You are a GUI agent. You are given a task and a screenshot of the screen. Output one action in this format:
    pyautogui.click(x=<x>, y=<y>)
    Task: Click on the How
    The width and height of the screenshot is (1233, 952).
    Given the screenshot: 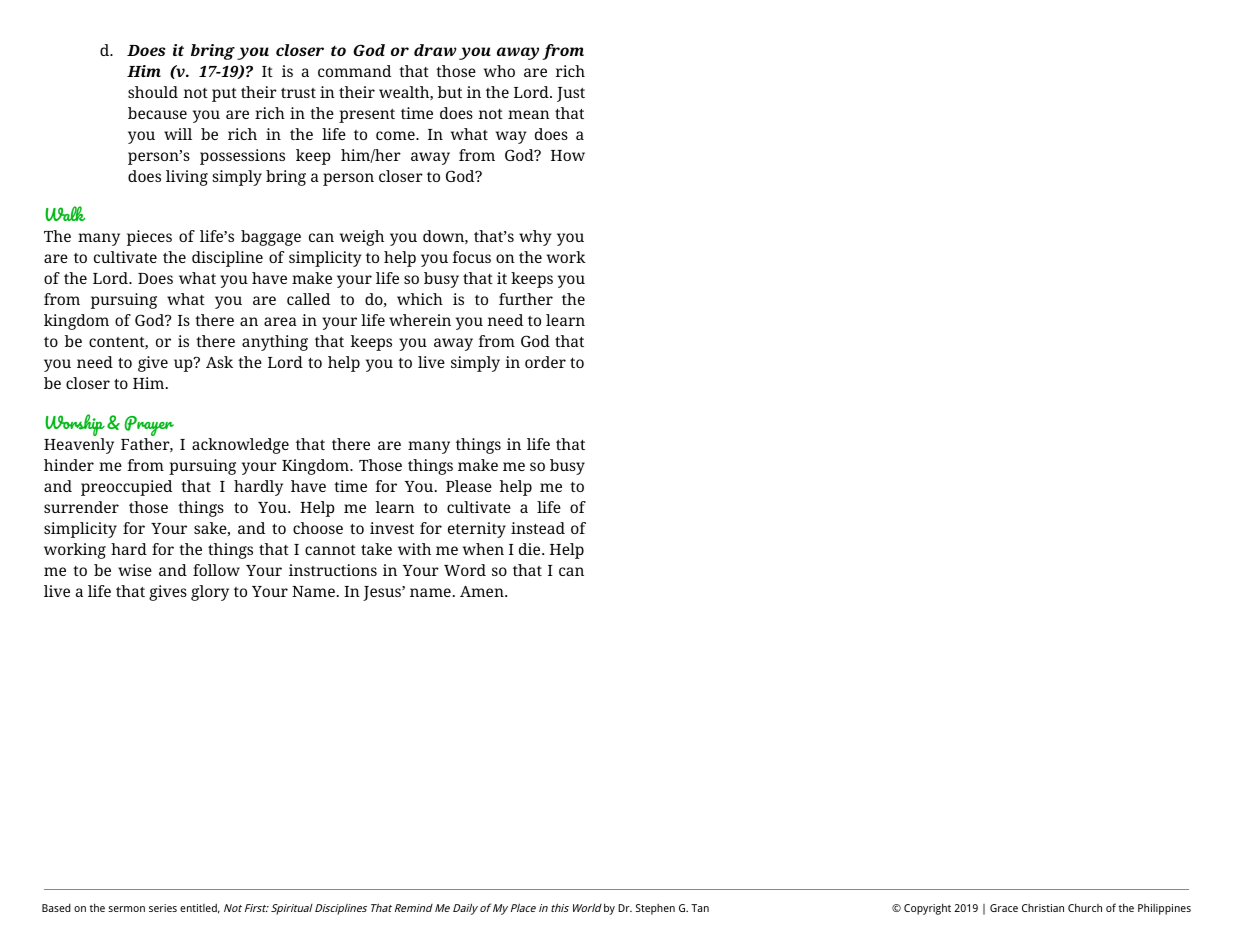 What is the action you would take?
    pyautogui.click(x=568, y=155)
